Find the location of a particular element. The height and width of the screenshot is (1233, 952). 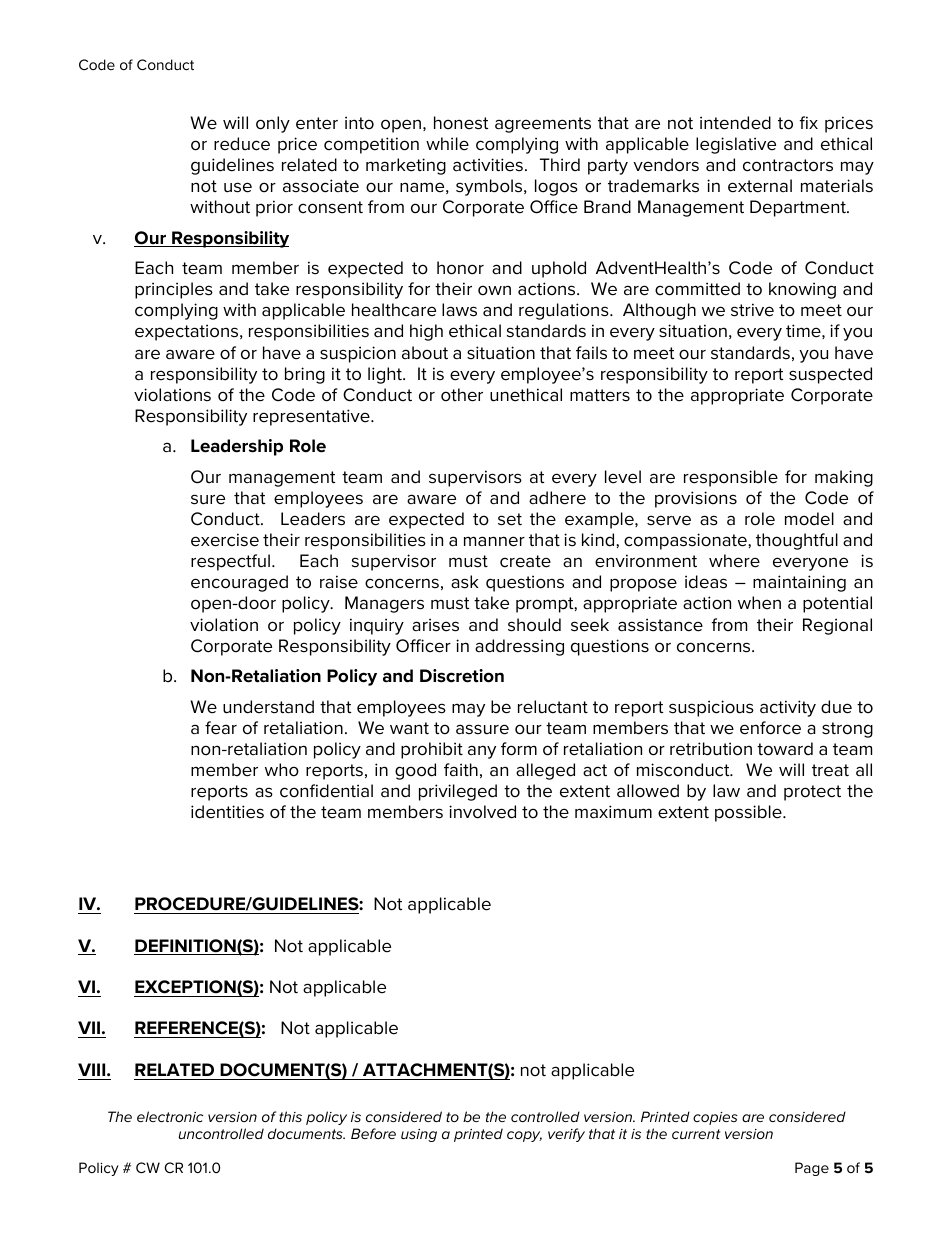

responsible is located at coordinates (731, 478).
